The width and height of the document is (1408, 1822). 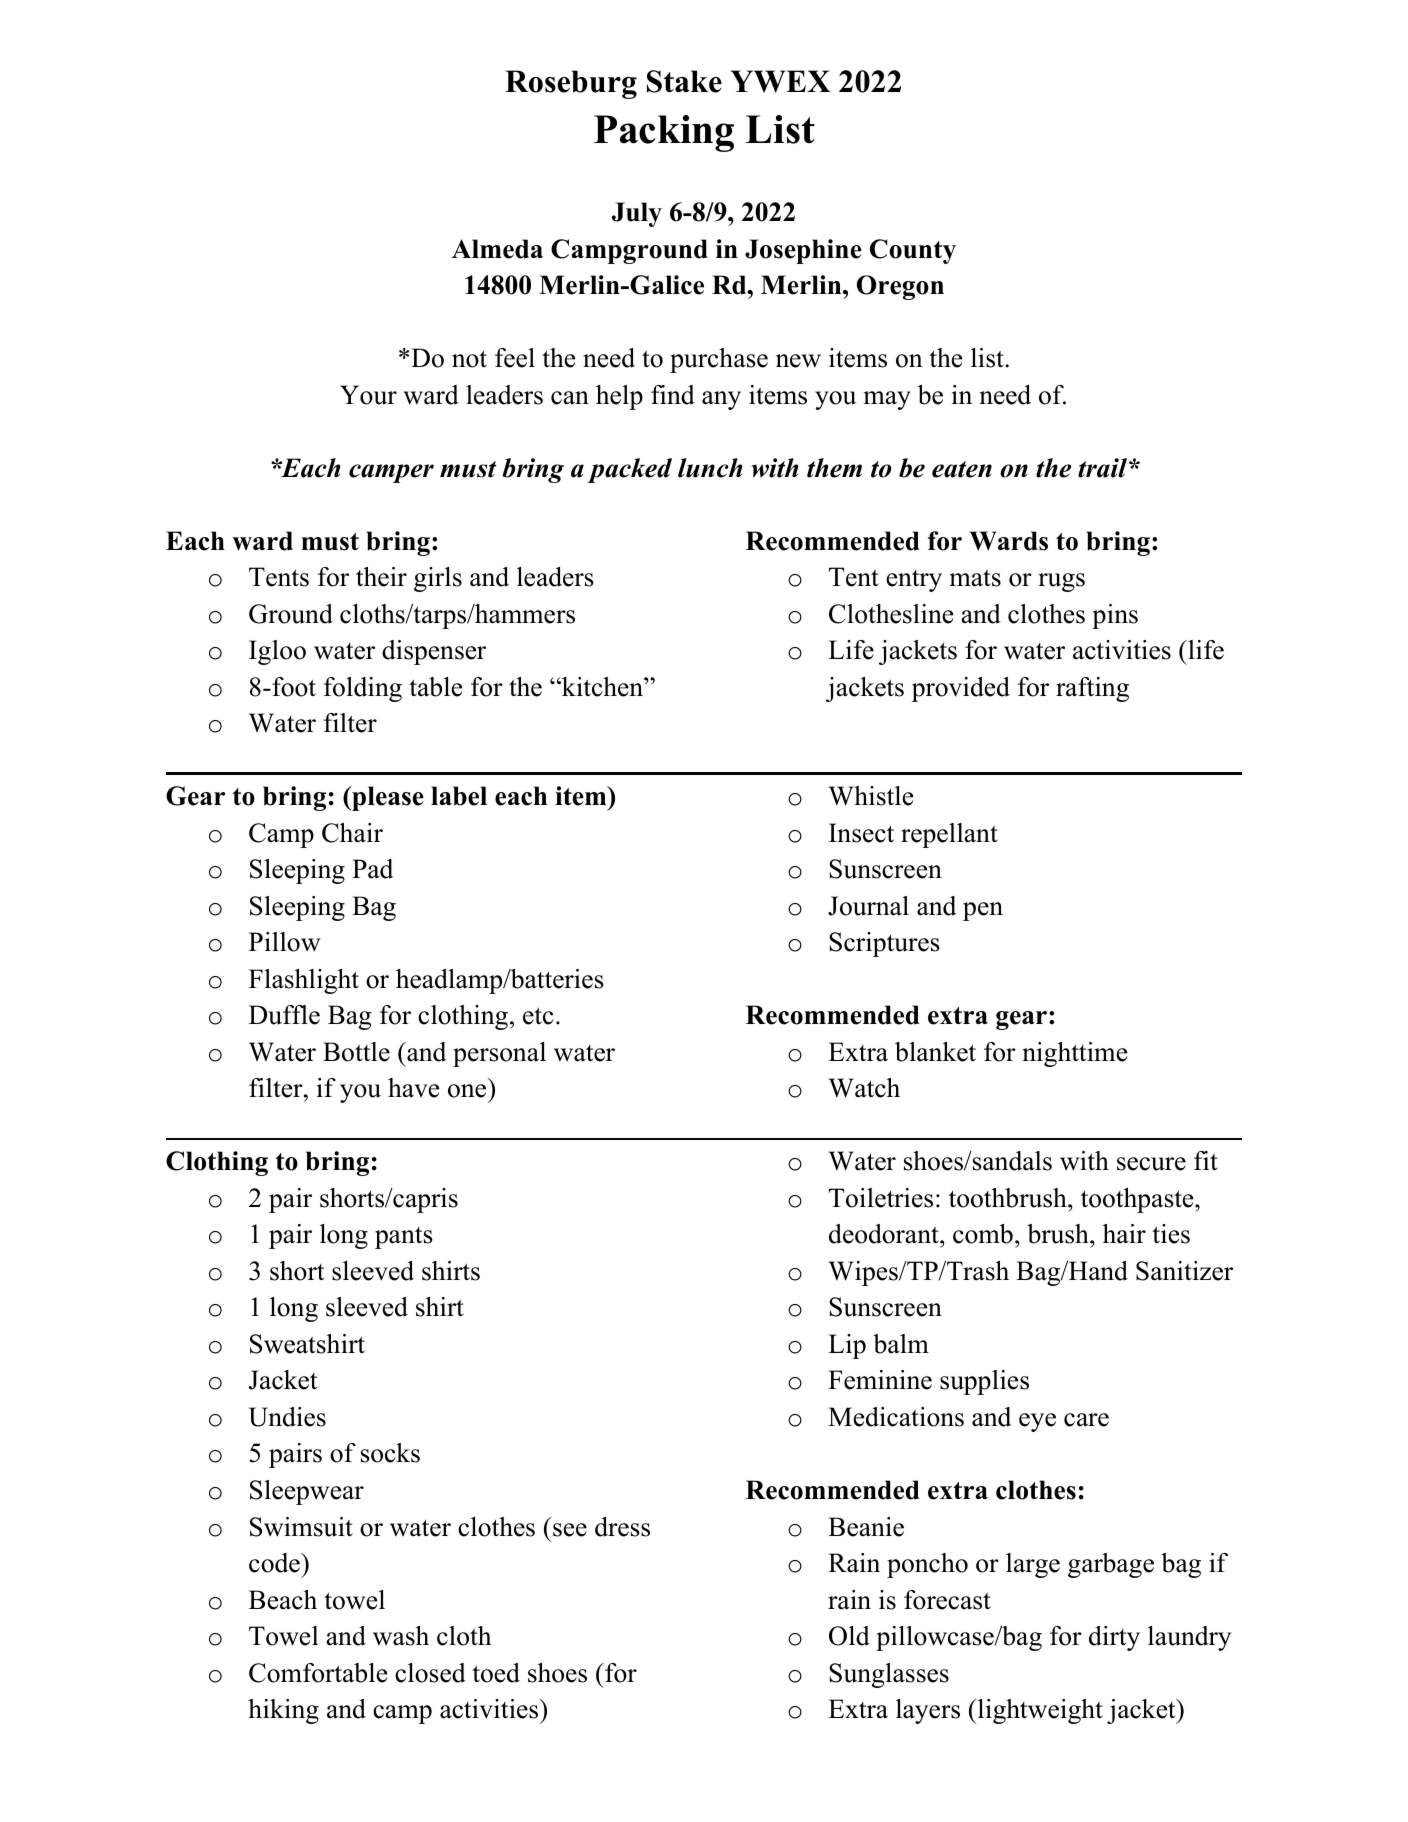 I want to click on Your, so click(x=368, y=395).
